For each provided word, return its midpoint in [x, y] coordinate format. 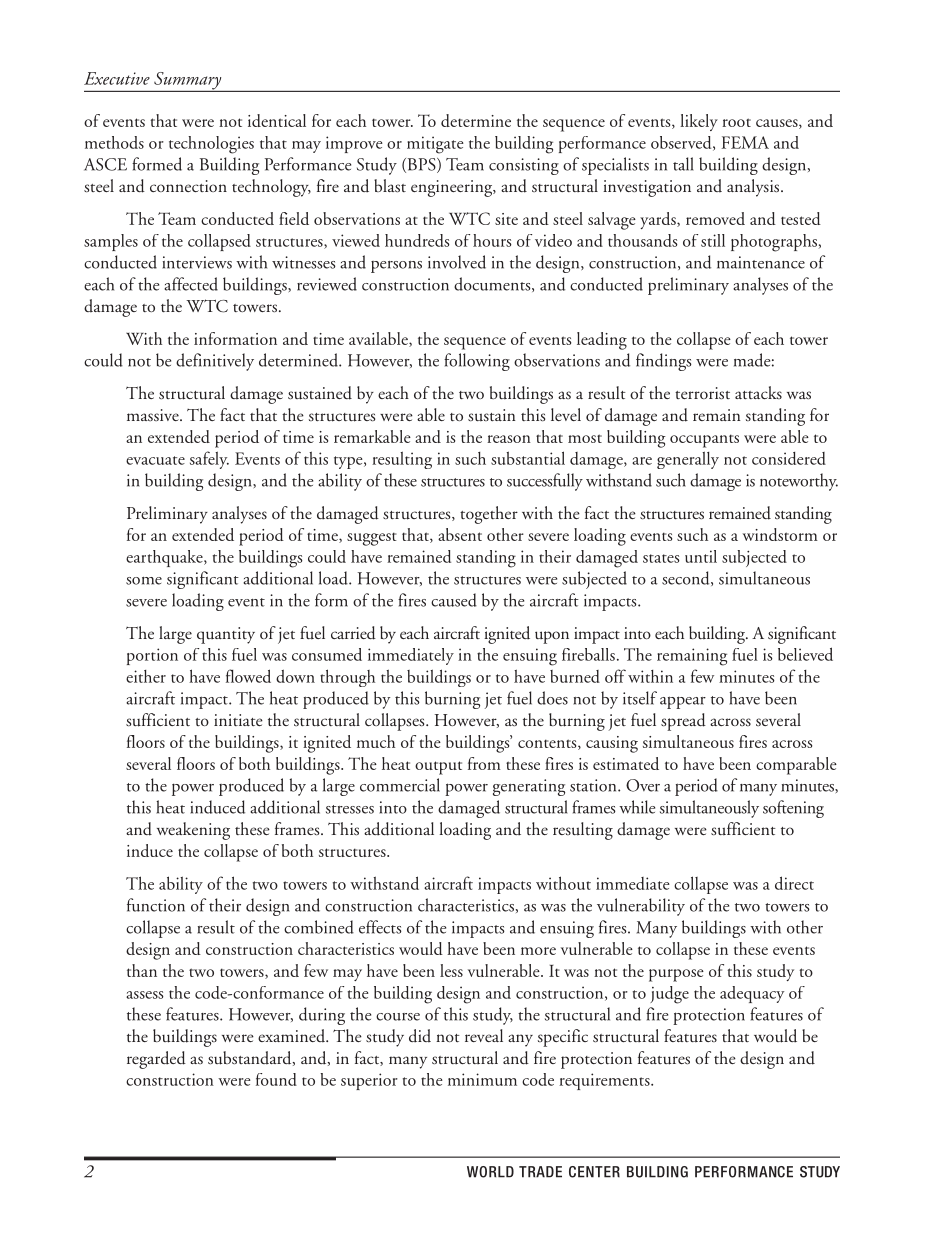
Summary [188, 82]
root [736, 122]
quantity [226, 635]
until [701, 556]
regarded [156, 1060]
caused [454, 600]
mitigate [435, 145]
